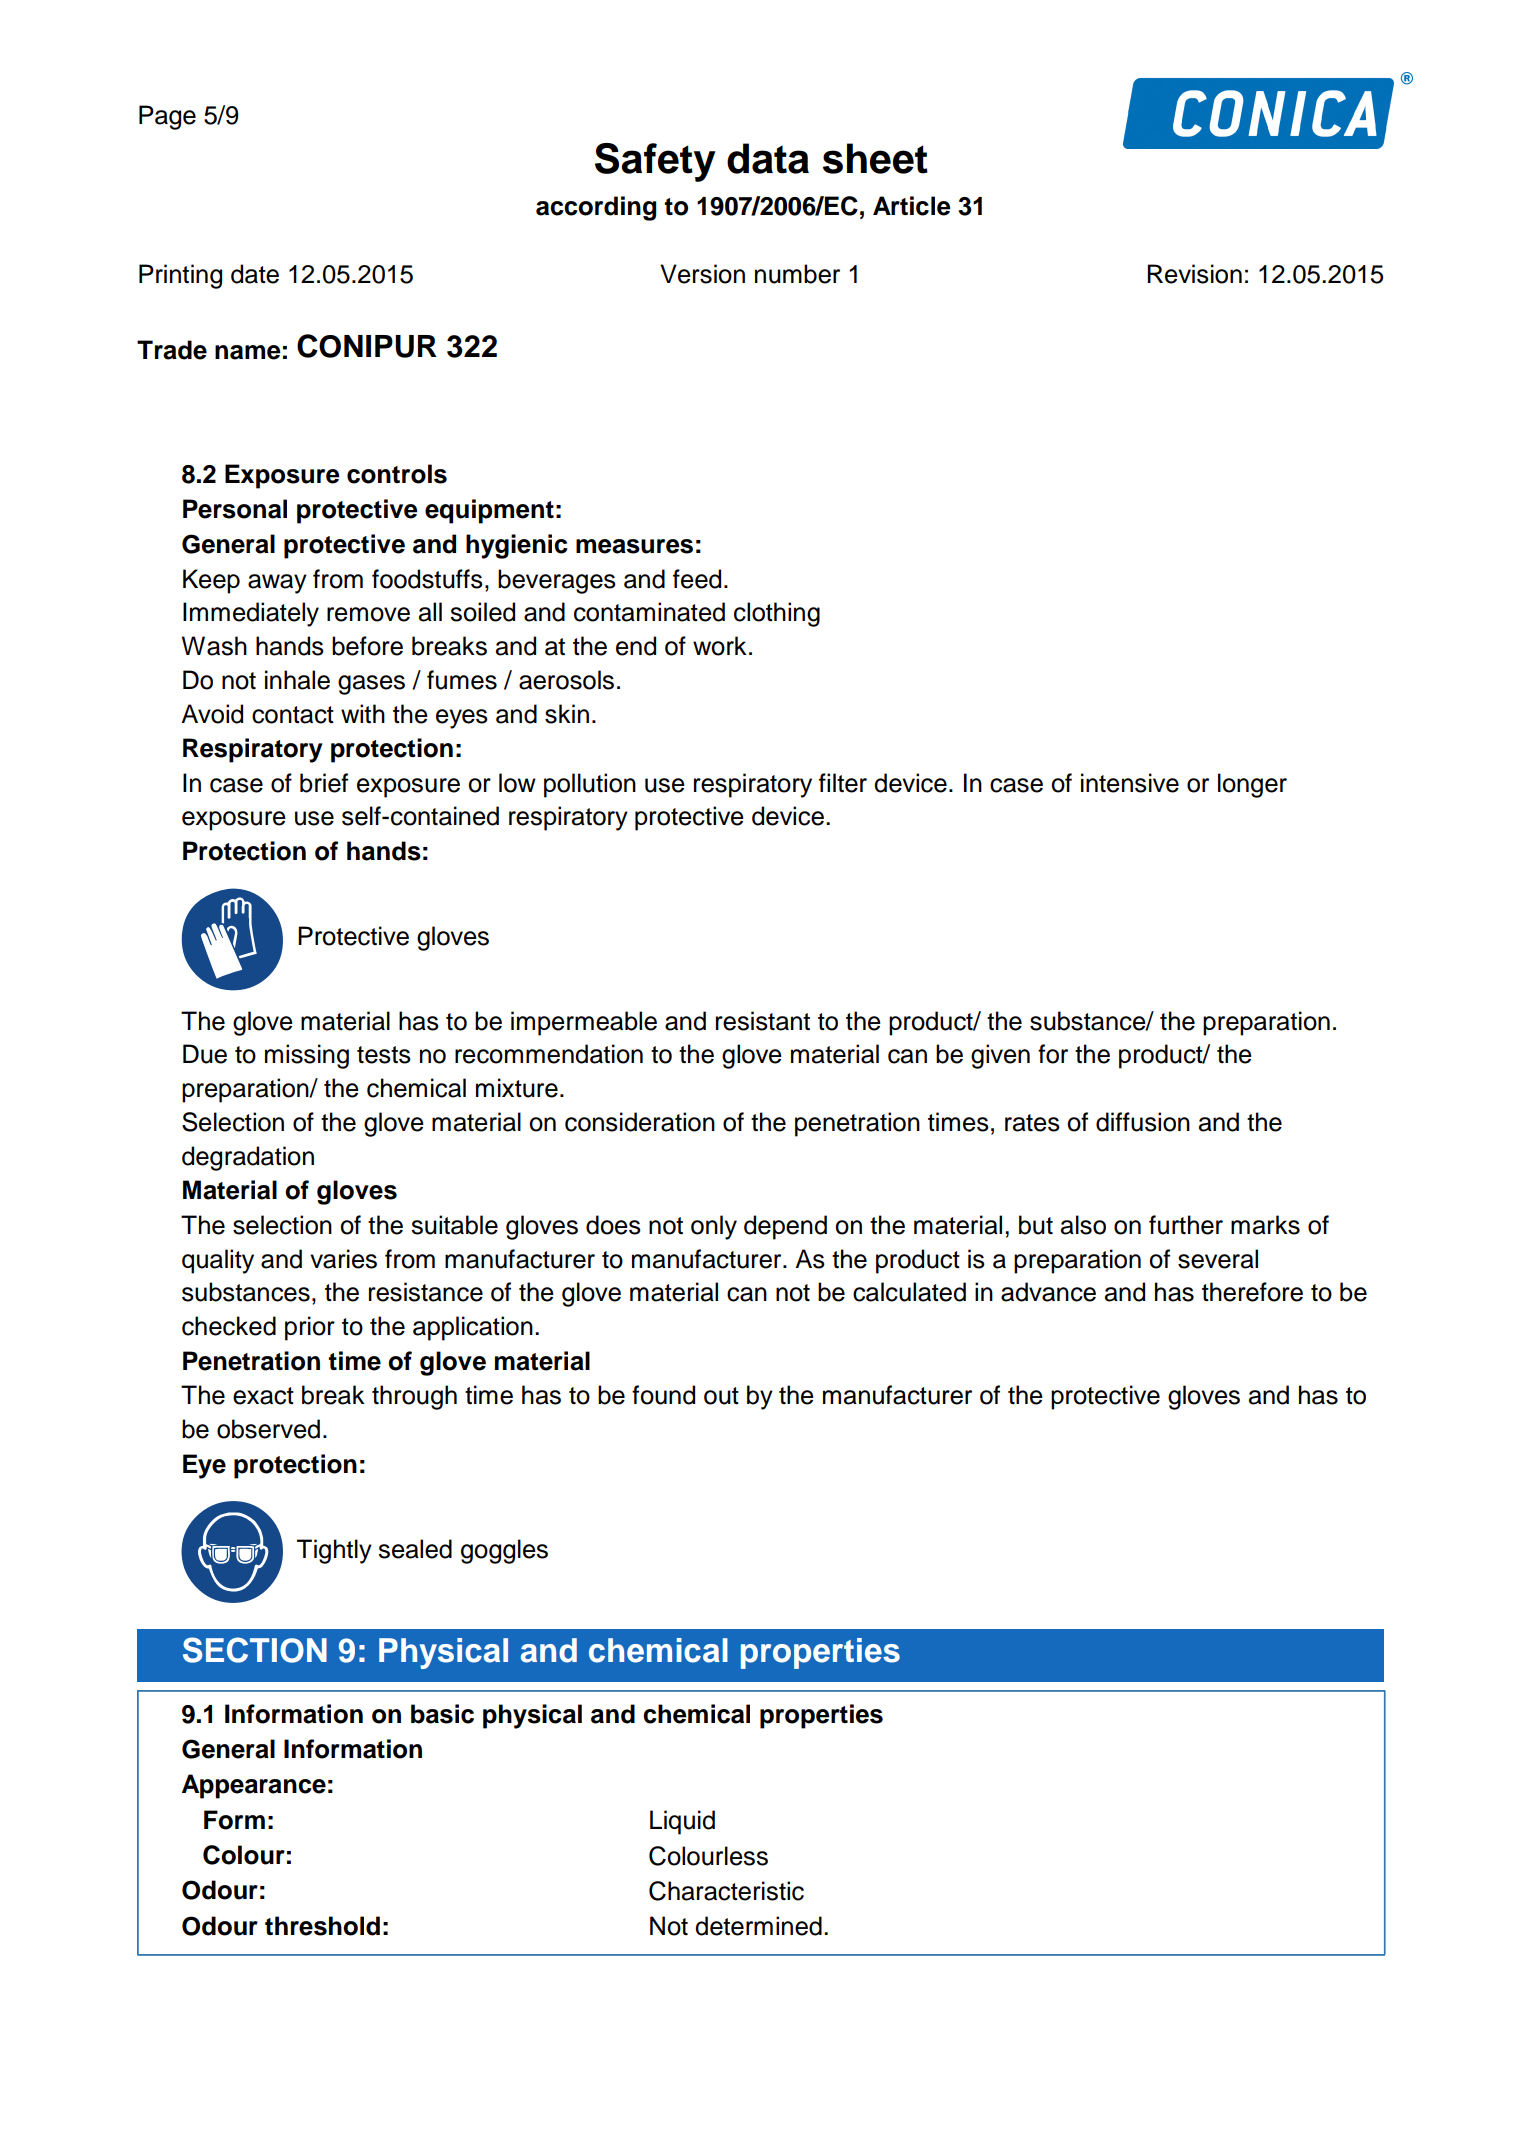 The height and width of the page is (2154, 1522). Describe the element at coordinates (415, 1549) in the page. I see `sealed` at that location.
